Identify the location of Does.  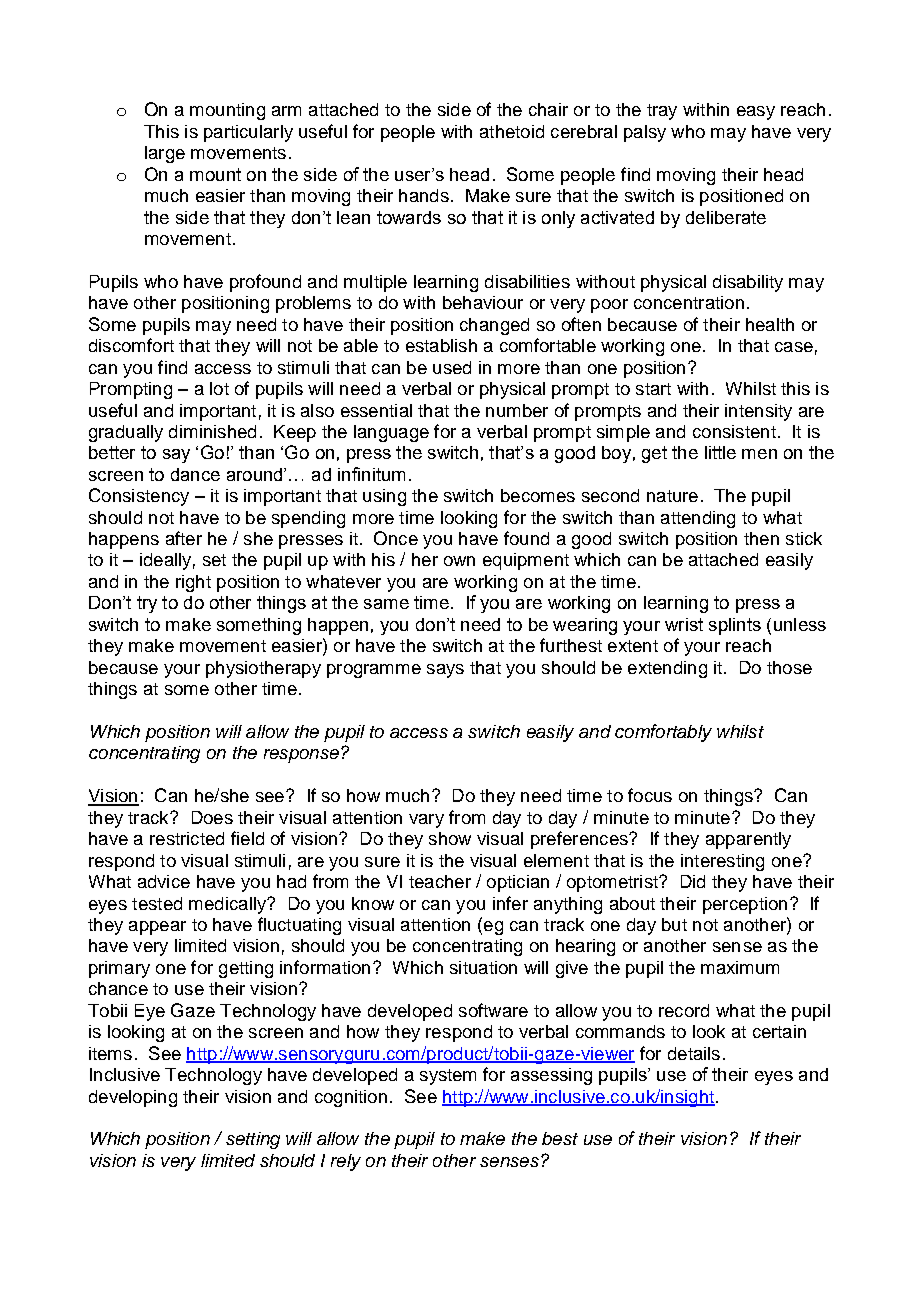
(212, 817).
